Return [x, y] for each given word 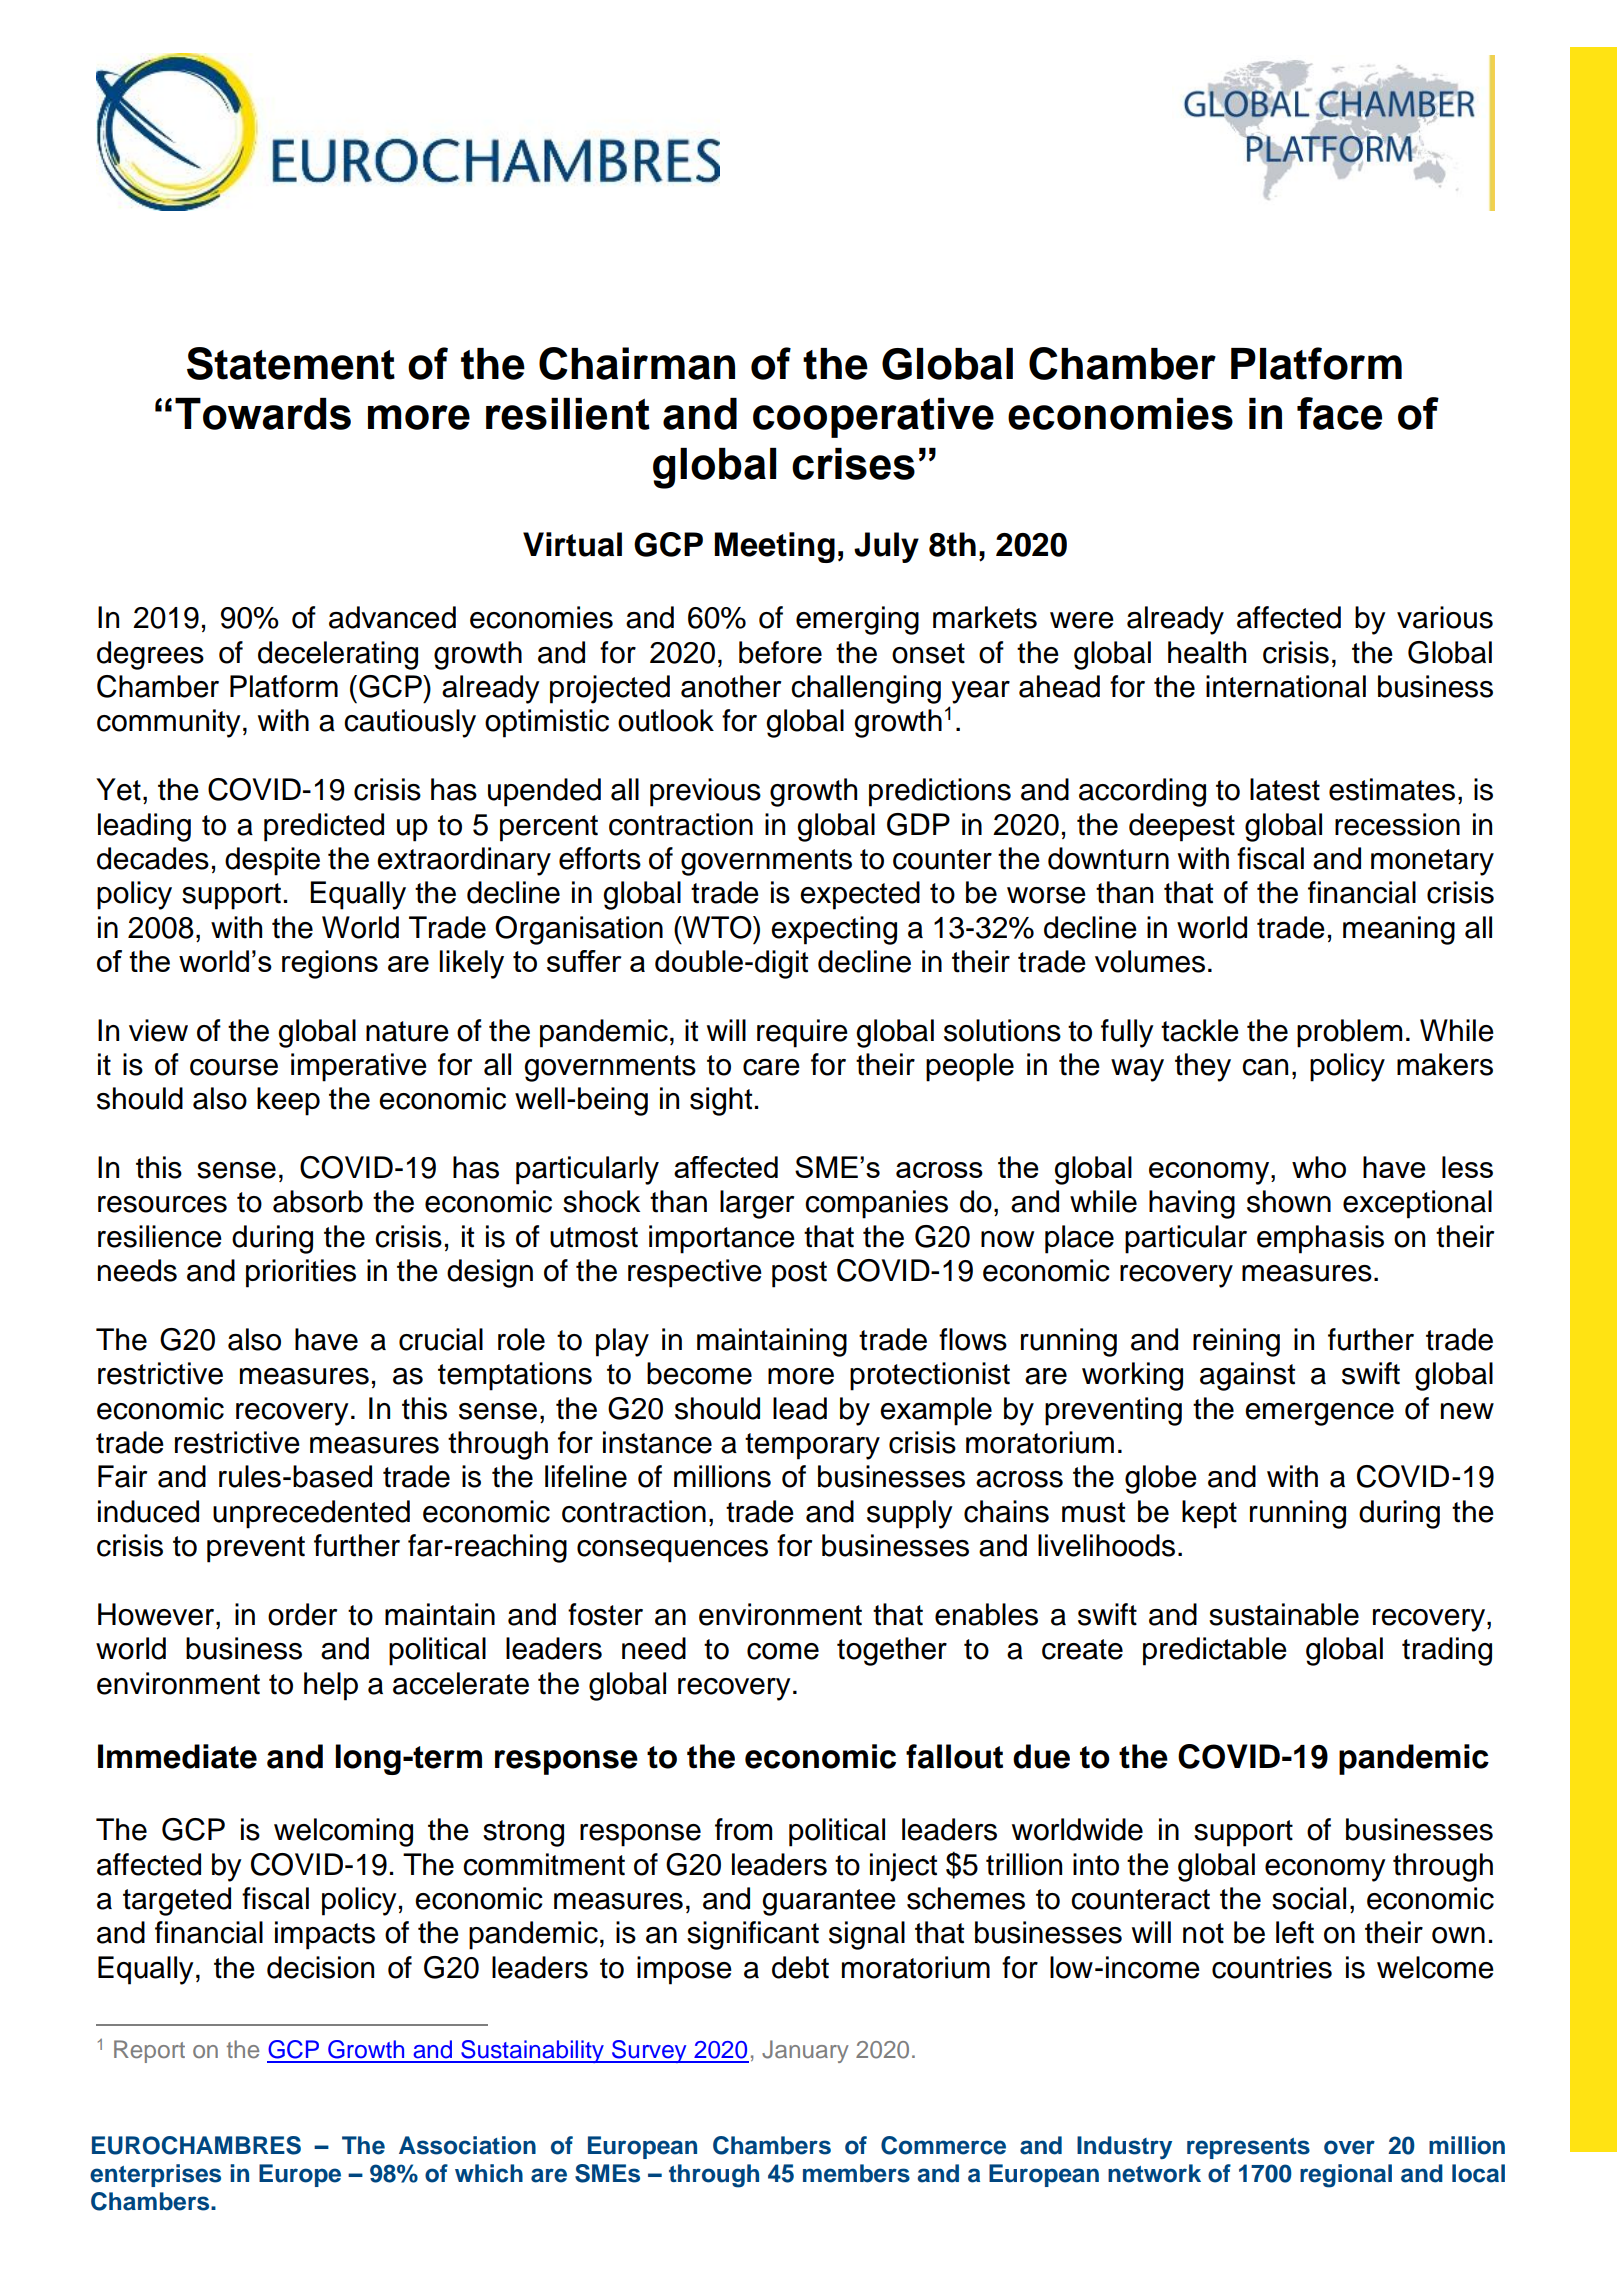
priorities [301, 1273]
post [799, 1274]
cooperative [873, 418]
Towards [263, 414]
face [1339, 413]
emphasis [1320, 1239]
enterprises [155, 2175]
